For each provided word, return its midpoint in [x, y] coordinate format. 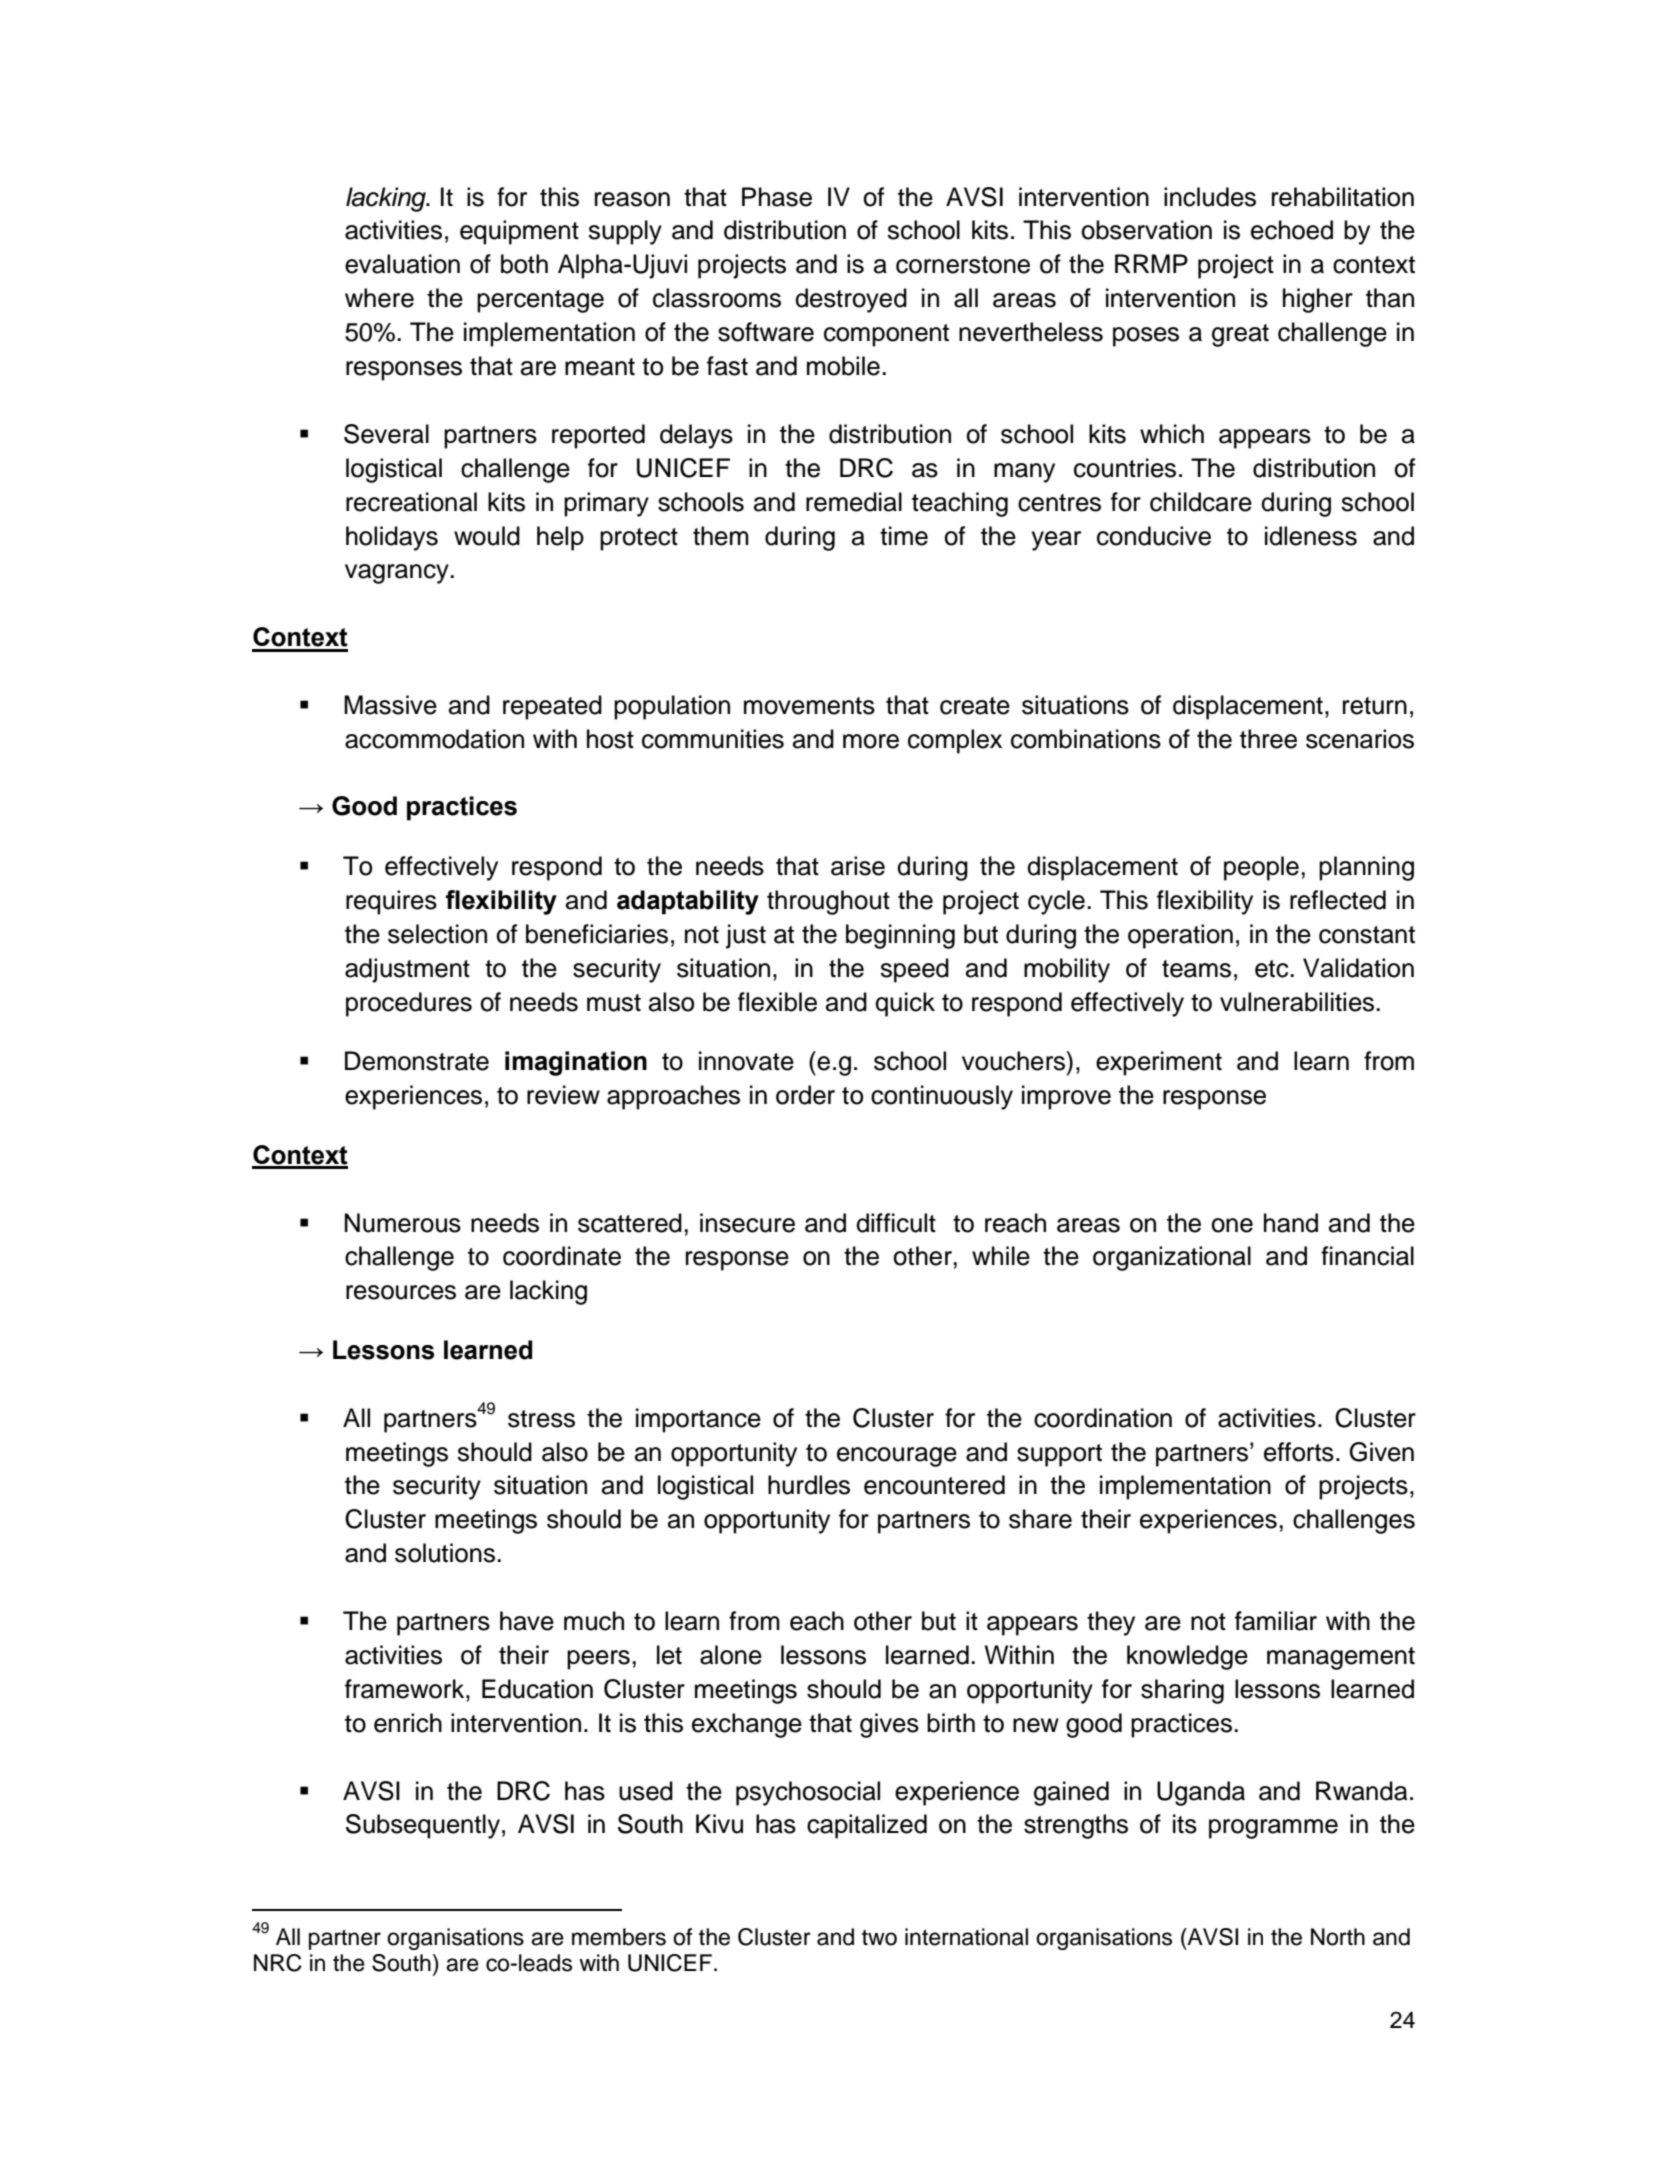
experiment [1159, 1063]
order [805, 1095]
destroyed [851, 300]
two [879, 1938]
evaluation [402, 264]
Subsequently [423, 1826]
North [1338, 1937]
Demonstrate [417, 1061]
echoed [1292, 230]
